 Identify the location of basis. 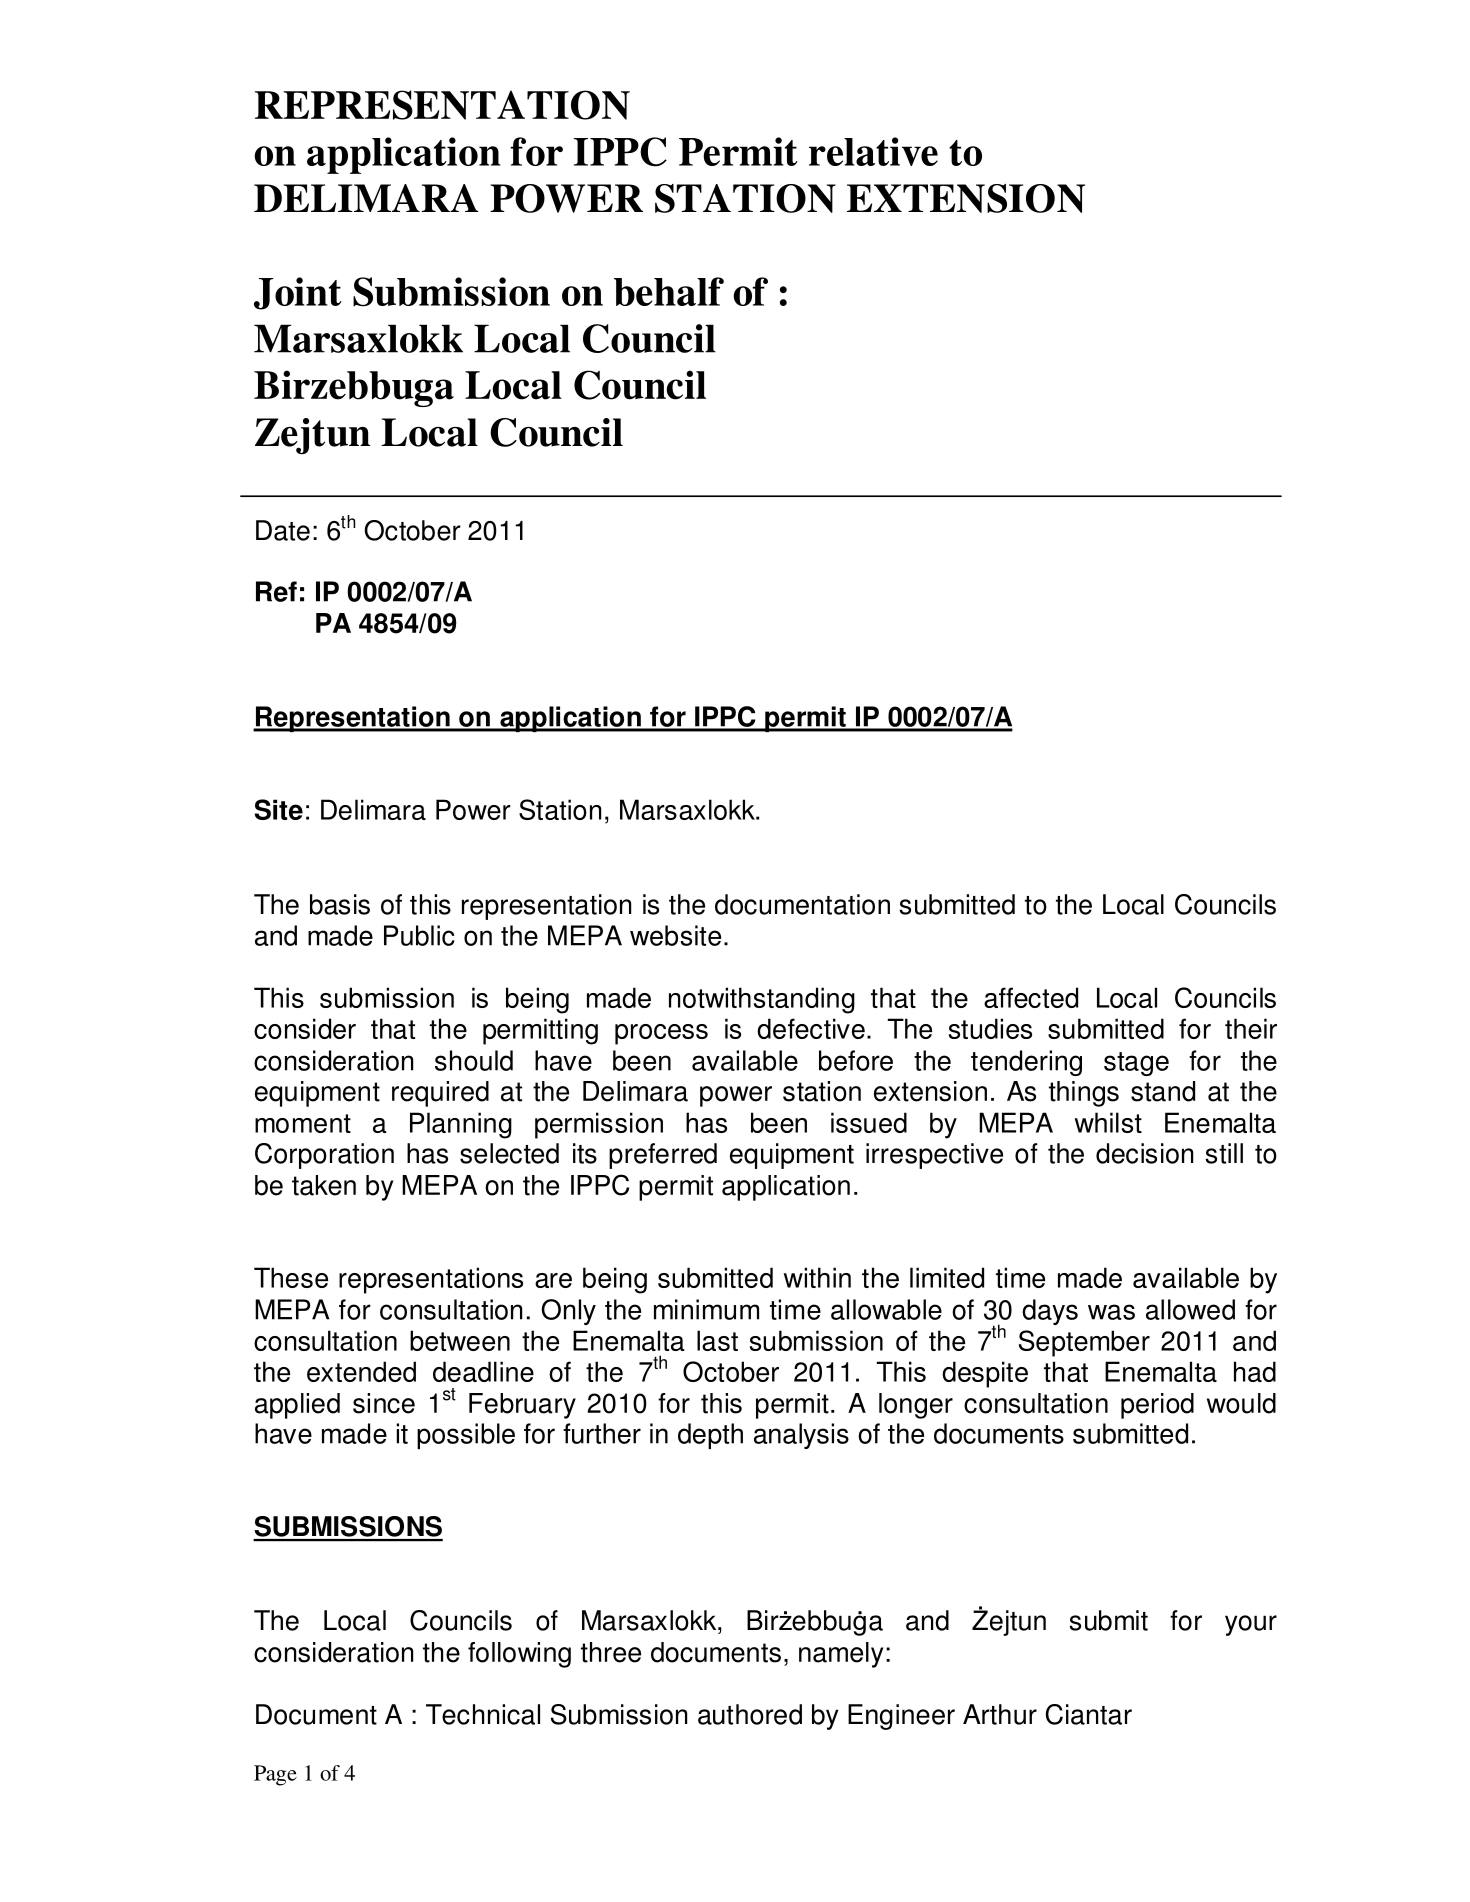
(340, 904).
